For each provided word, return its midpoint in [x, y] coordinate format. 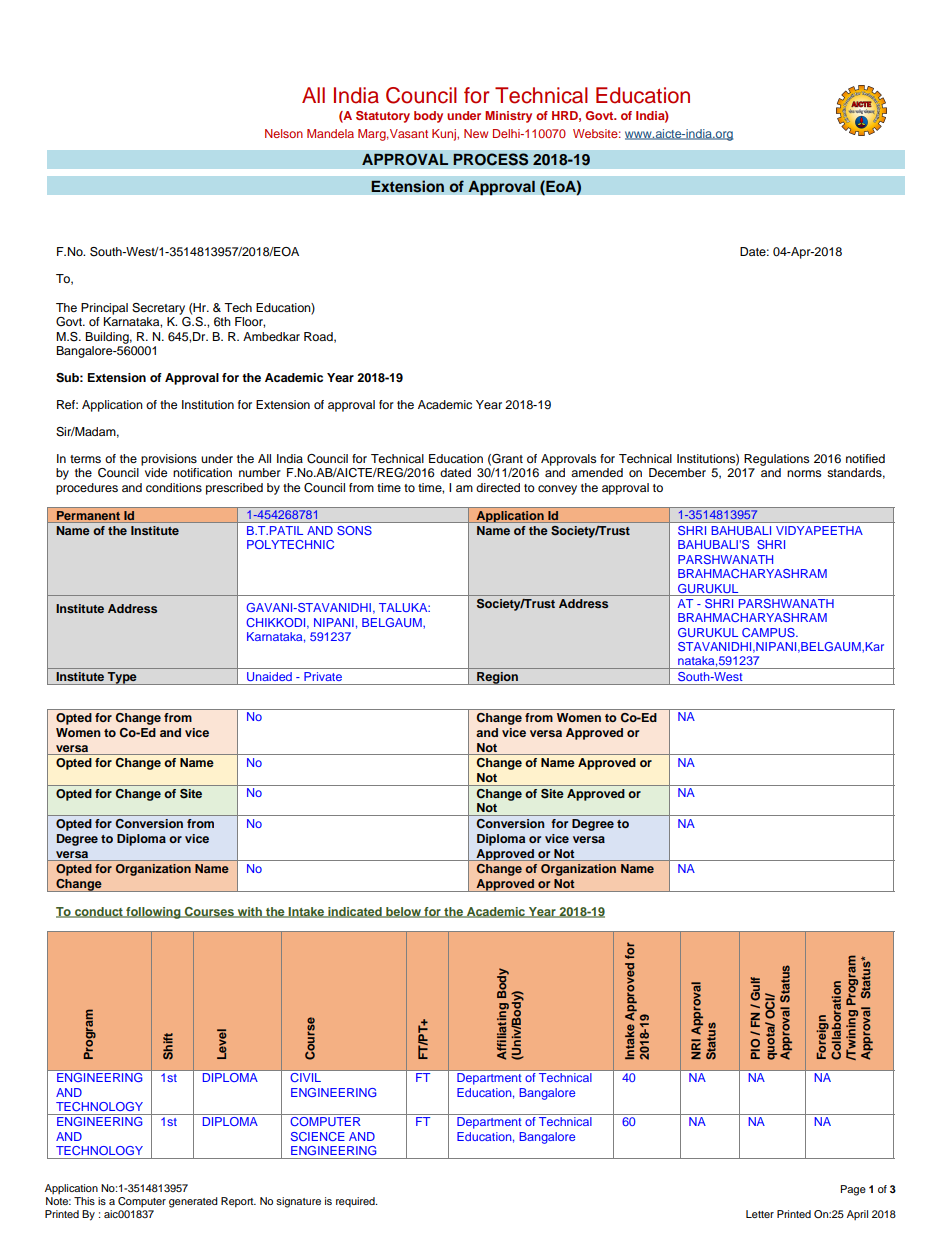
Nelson [284, 133]
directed [498, 487]
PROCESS [491, 159]
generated [193, 1202]
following [153, 913]
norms [804, 473]
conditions [174, 487]
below [403, 912]
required [356, 1202]
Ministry [508, 117]
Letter [760, 1214]
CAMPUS [769, 632]
